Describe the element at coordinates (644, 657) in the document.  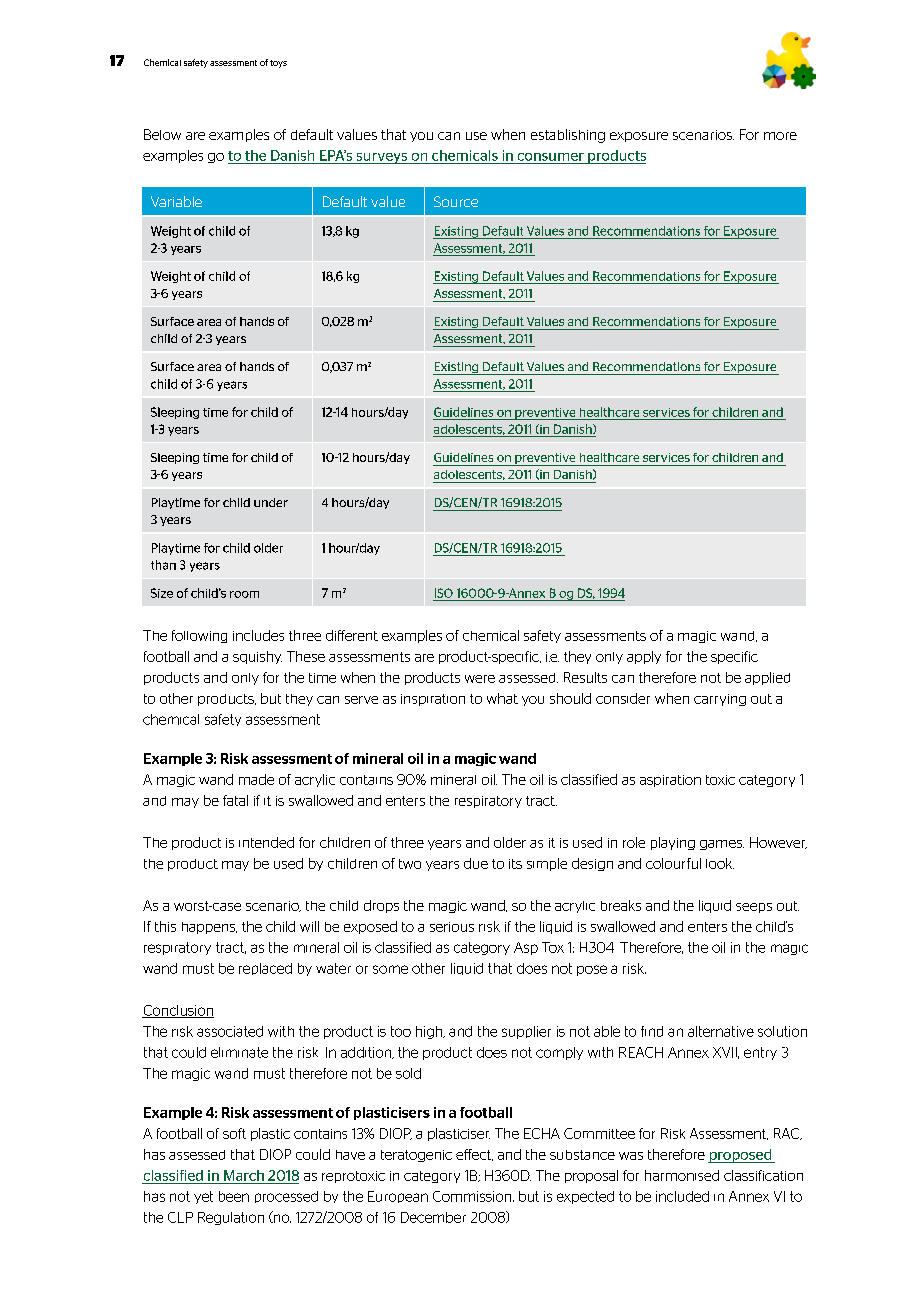
I see `apply` at that location.
